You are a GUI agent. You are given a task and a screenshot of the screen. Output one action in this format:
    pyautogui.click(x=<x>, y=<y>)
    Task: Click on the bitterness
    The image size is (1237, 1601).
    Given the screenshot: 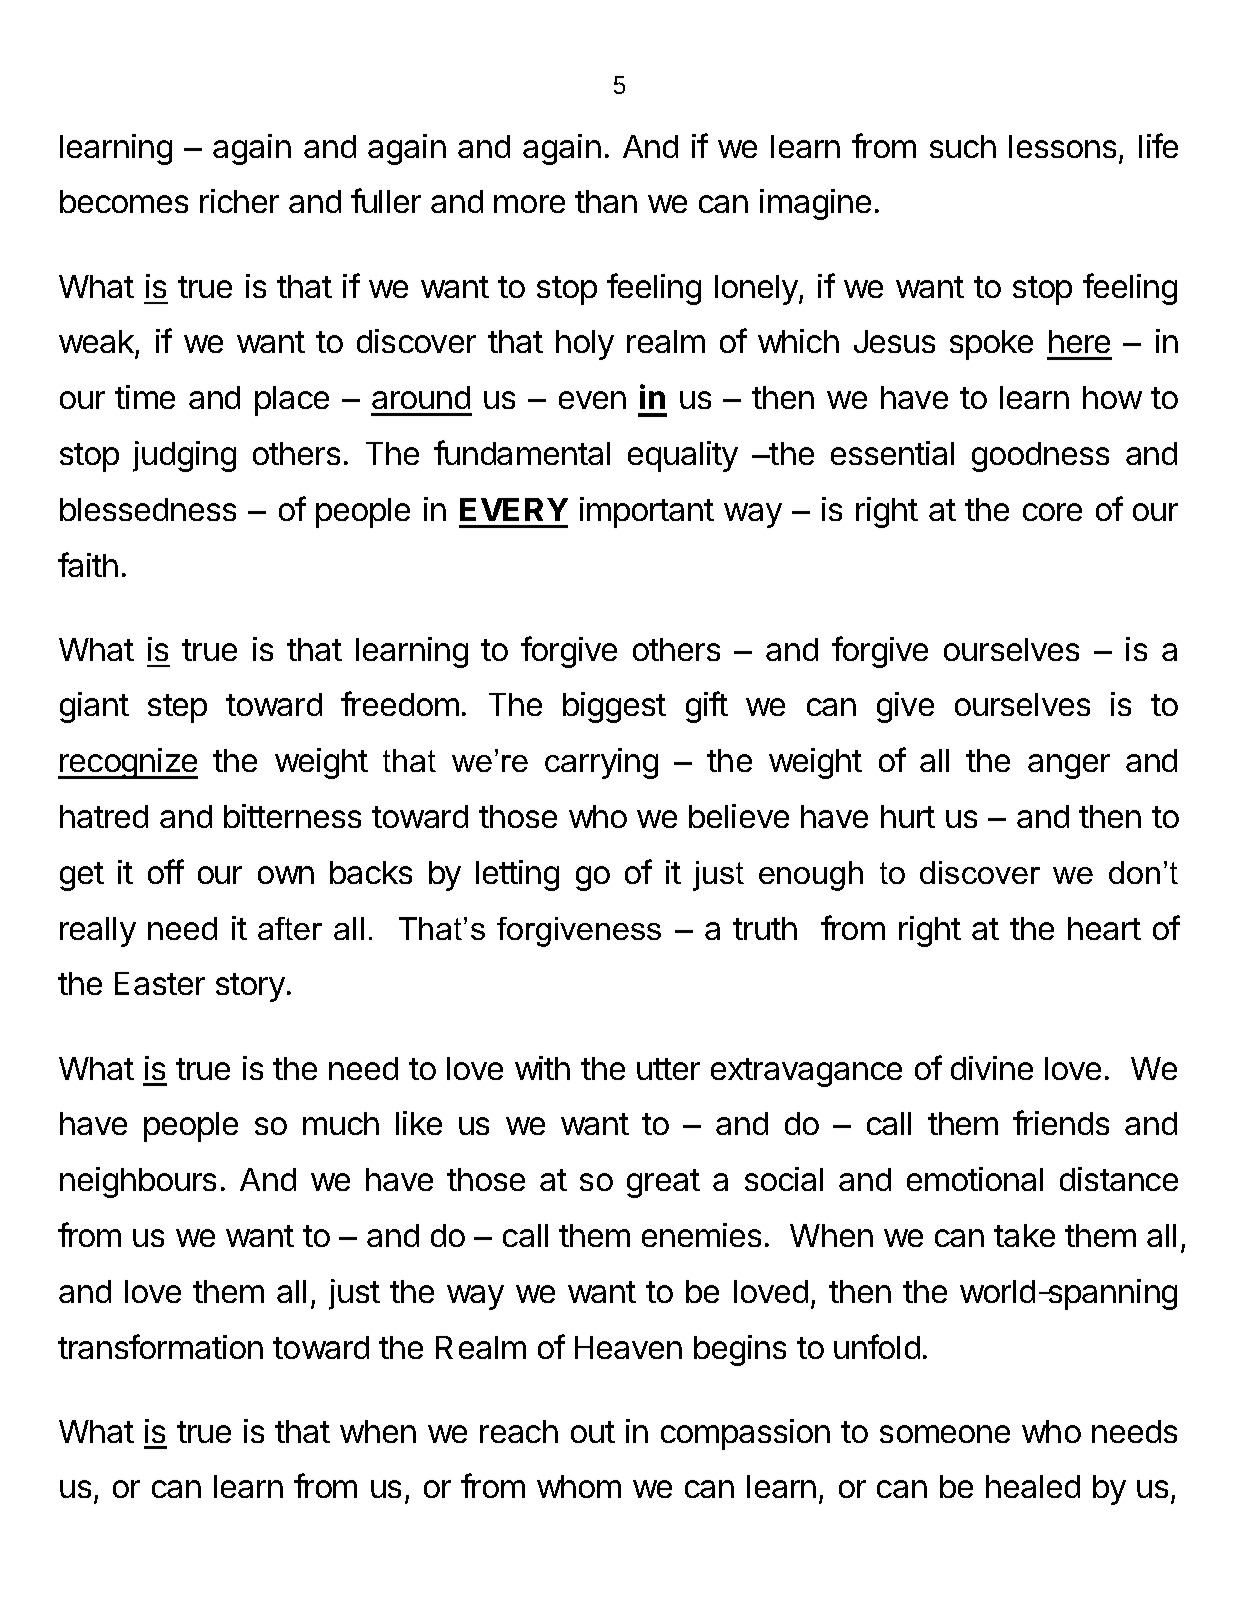 What is the action you would take?
    pyautogui.click(x=292, y=816)
